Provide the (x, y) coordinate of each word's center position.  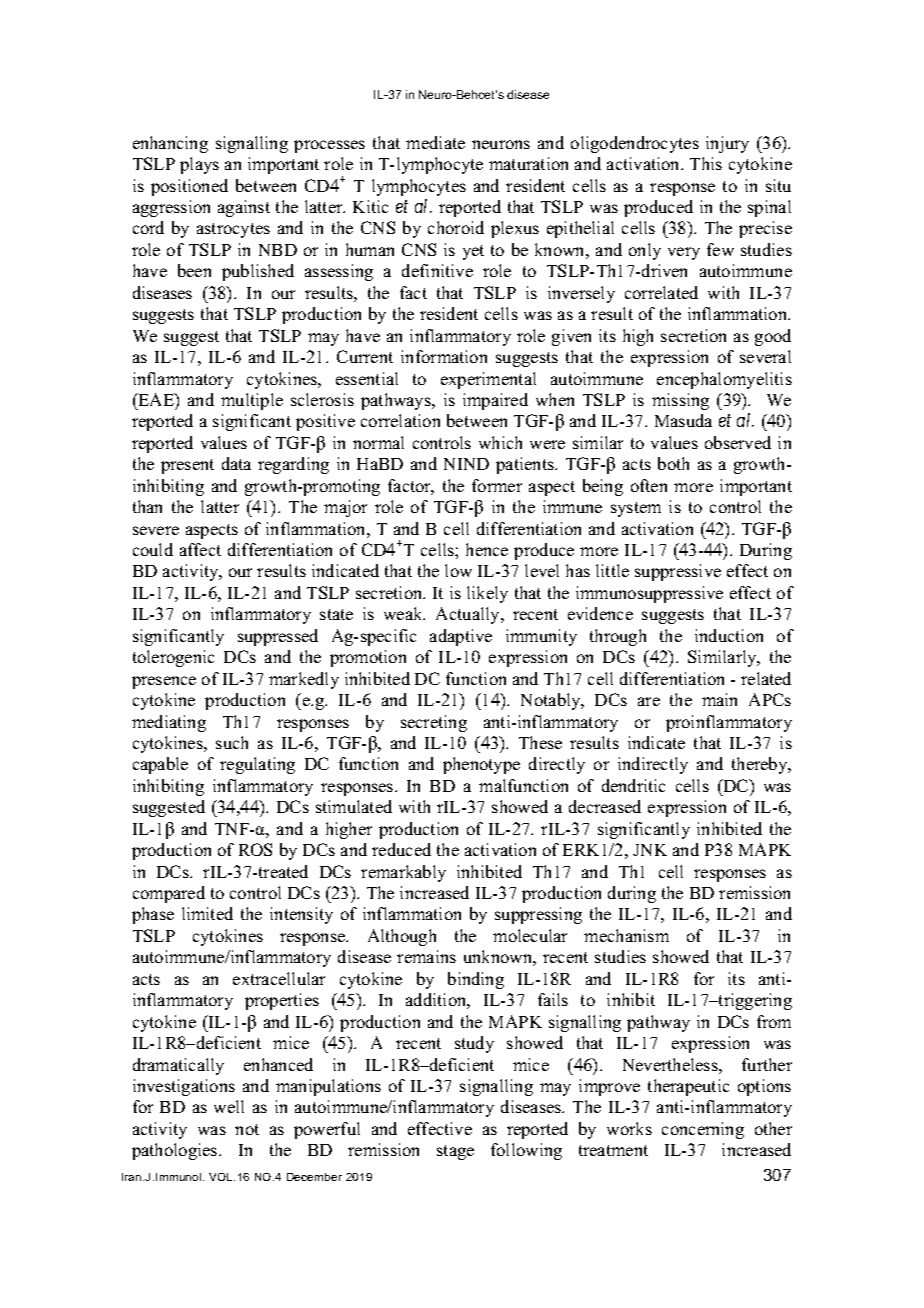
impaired (495, 401)
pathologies (176, 1151)
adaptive (461, 637)
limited (207, 913)
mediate (435, 142)
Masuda (683, 420)
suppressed (278, 637)
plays (199, 165)
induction (729, 635)
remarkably (403, 873)
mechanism (626, 935)
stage (455, 1152)
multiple (252, 401)
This (706, 163)
